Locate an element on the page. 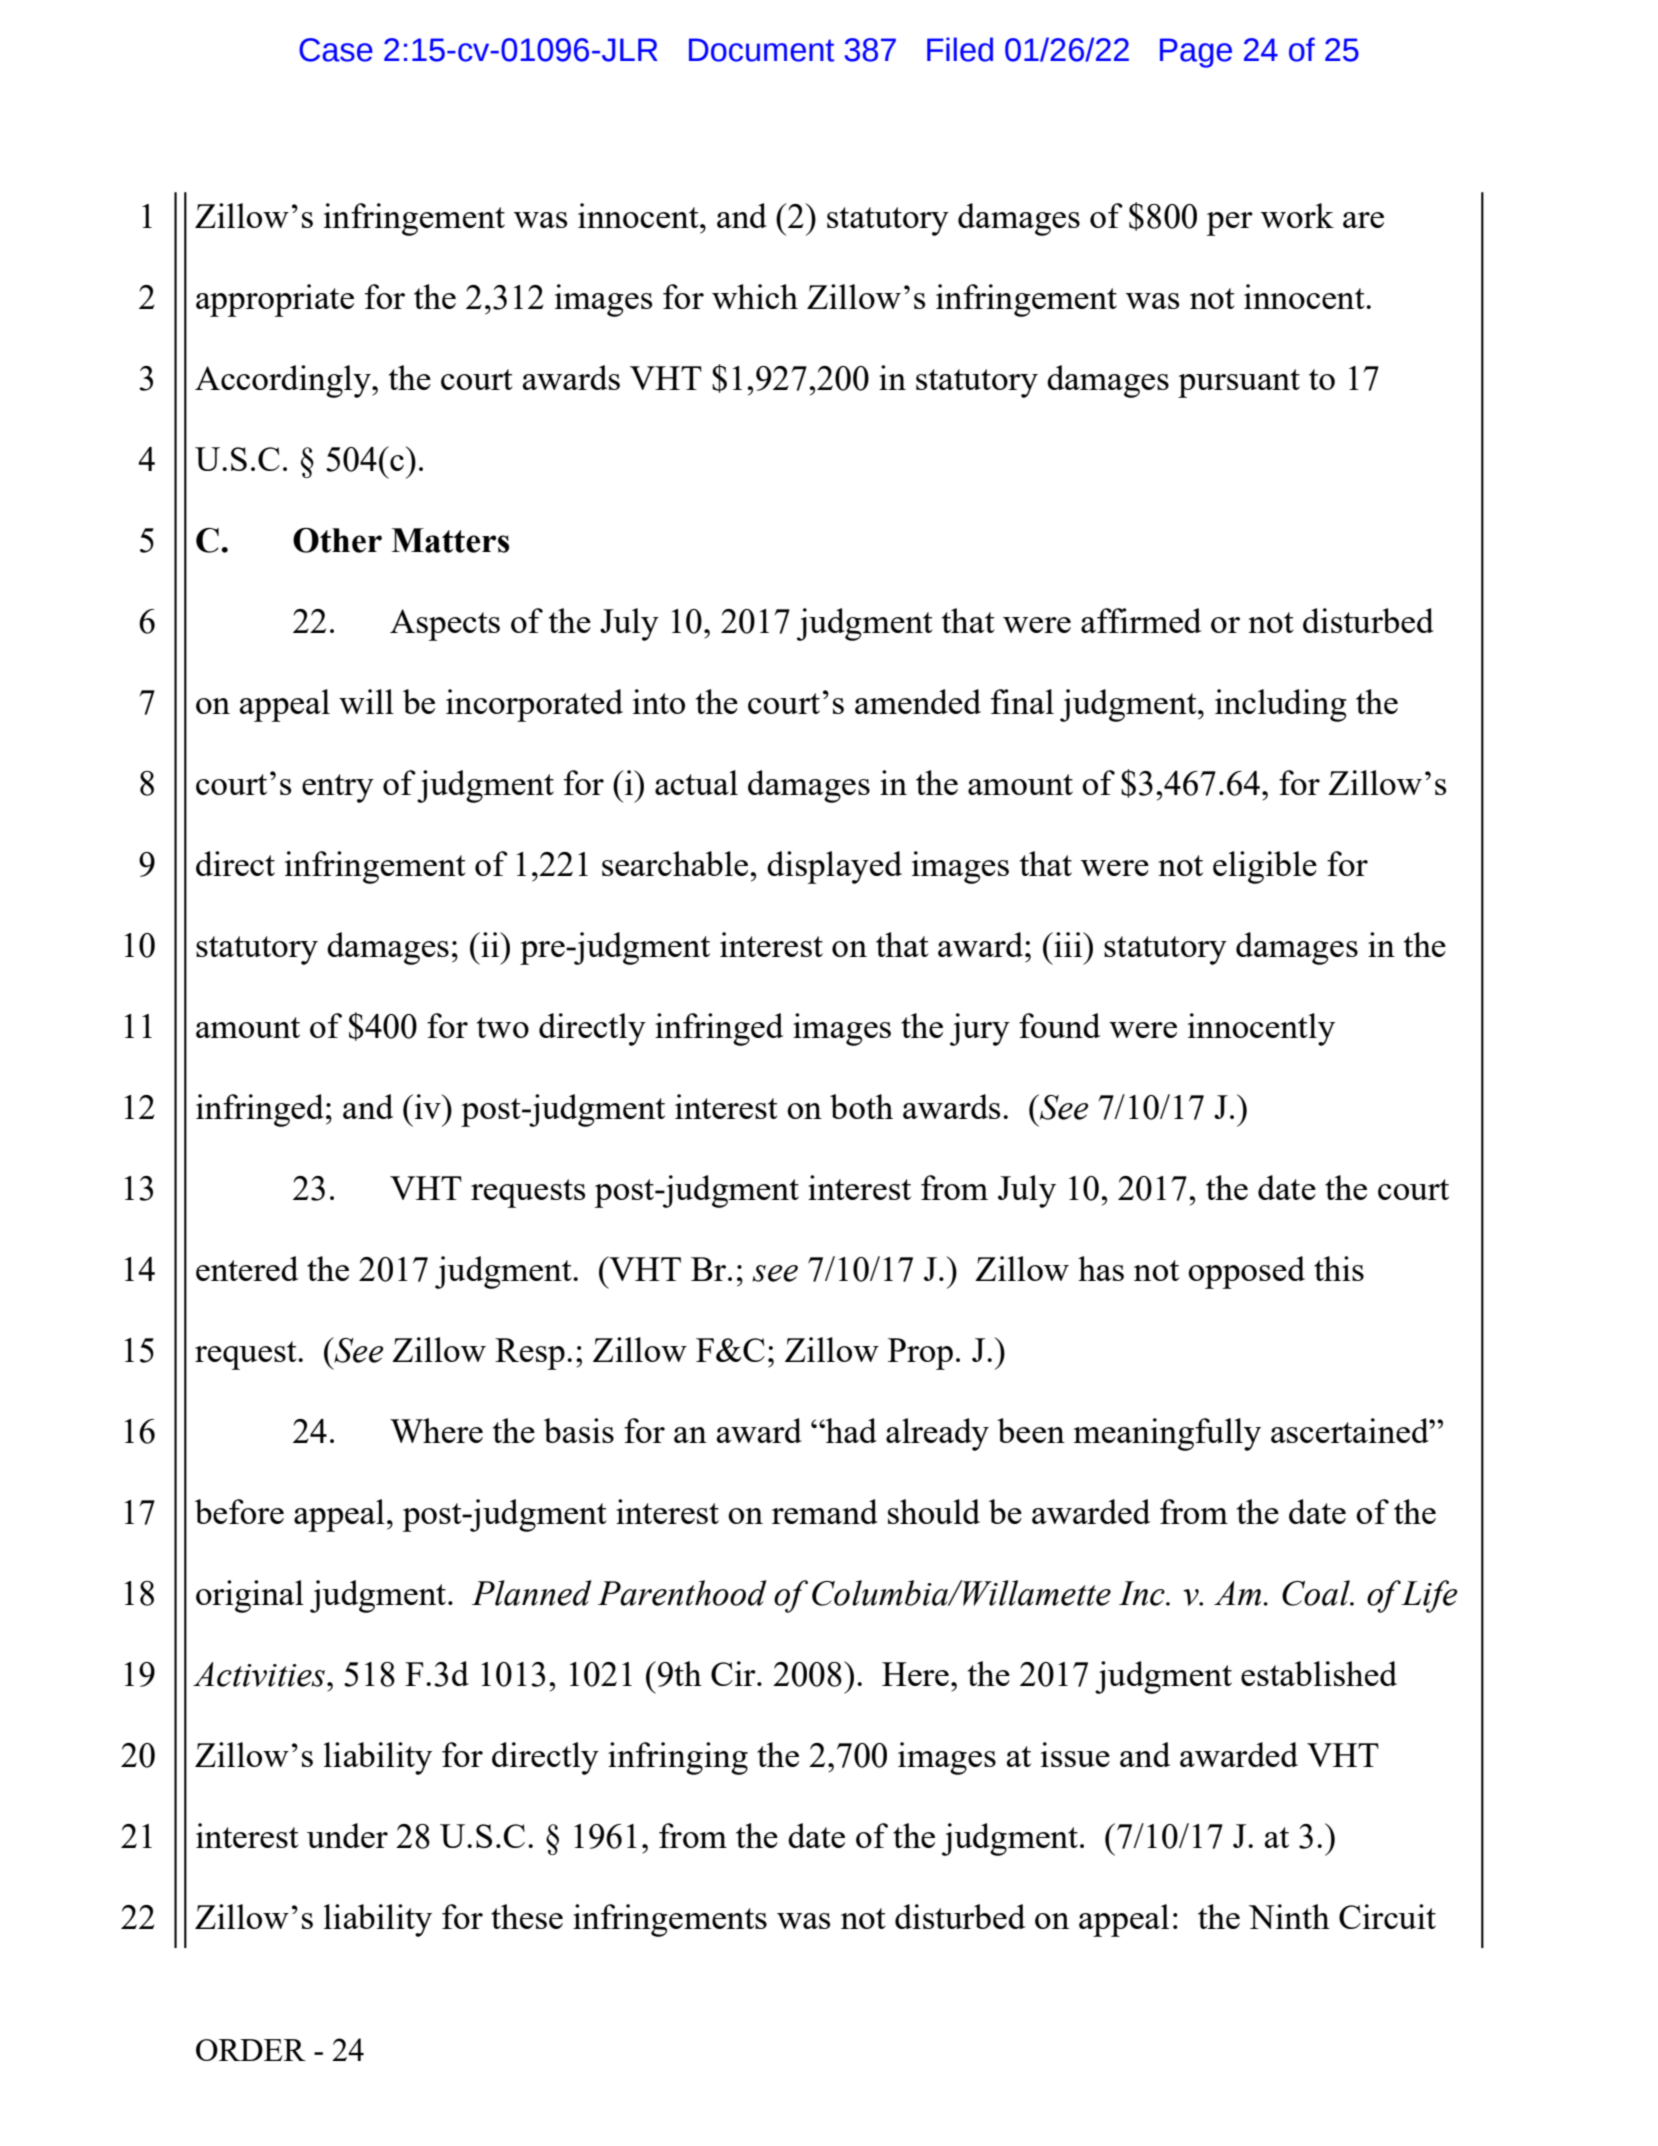  Document is located at coordinates (761, 50).
